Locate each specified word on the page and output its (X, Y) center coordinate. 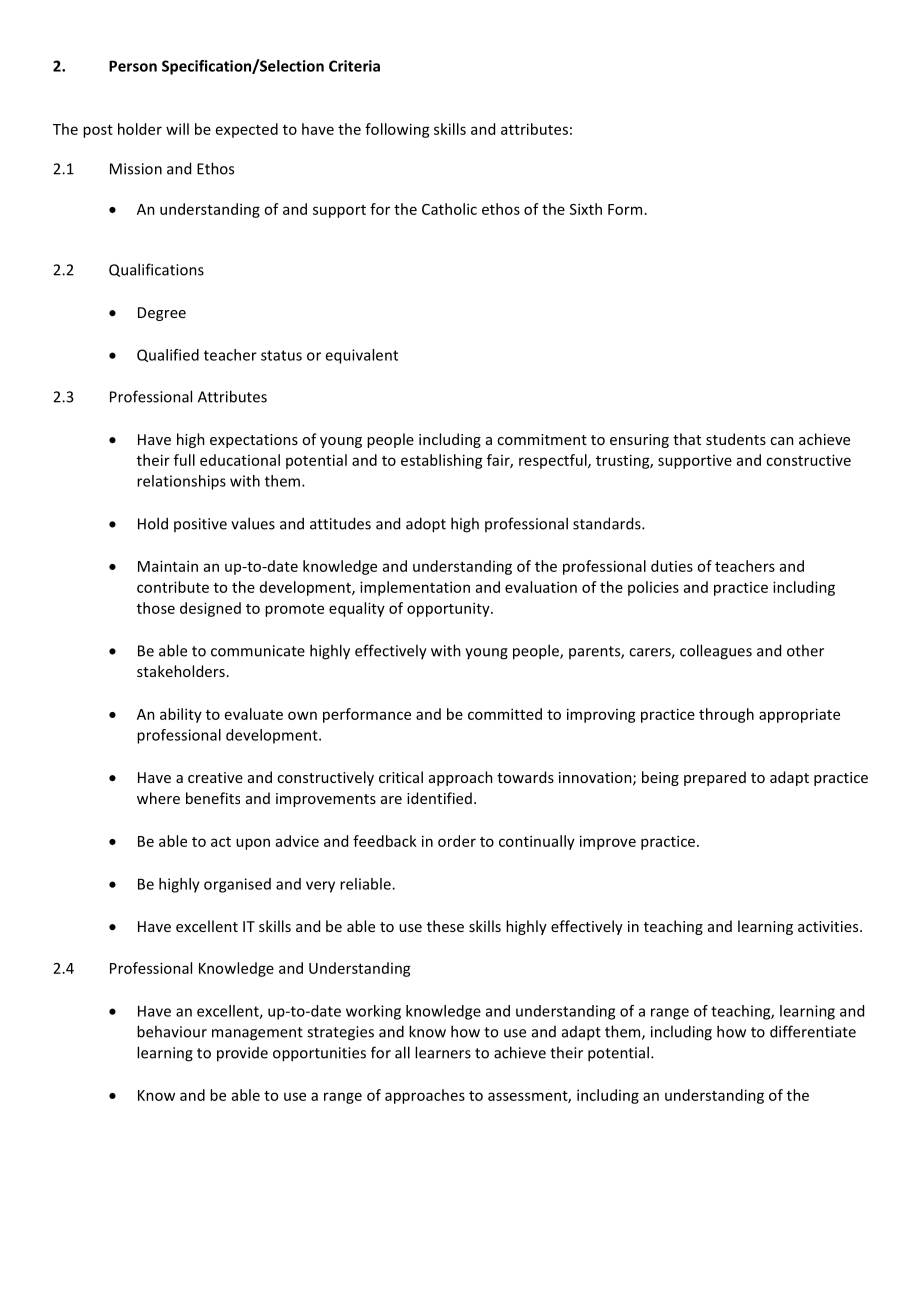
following (397, 130)
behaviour (172, 1031)
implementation (415, 588)
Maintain (168, 566)
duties (672, 566)
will (177, 129)
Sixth (586, 209)
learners (443, 1052)
